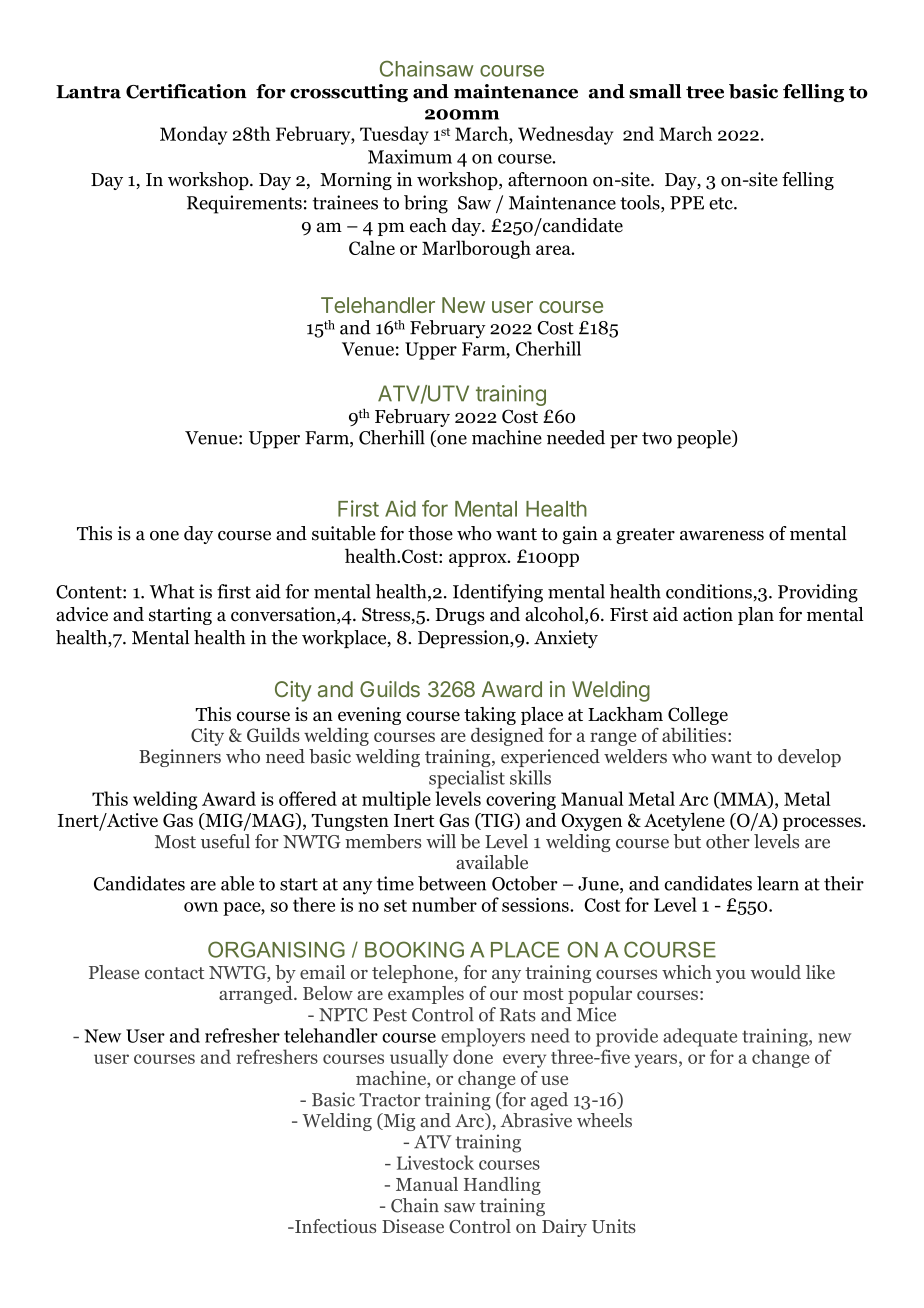 This image has height=1308, width=924. I want to click on number, so click(444, 904).
